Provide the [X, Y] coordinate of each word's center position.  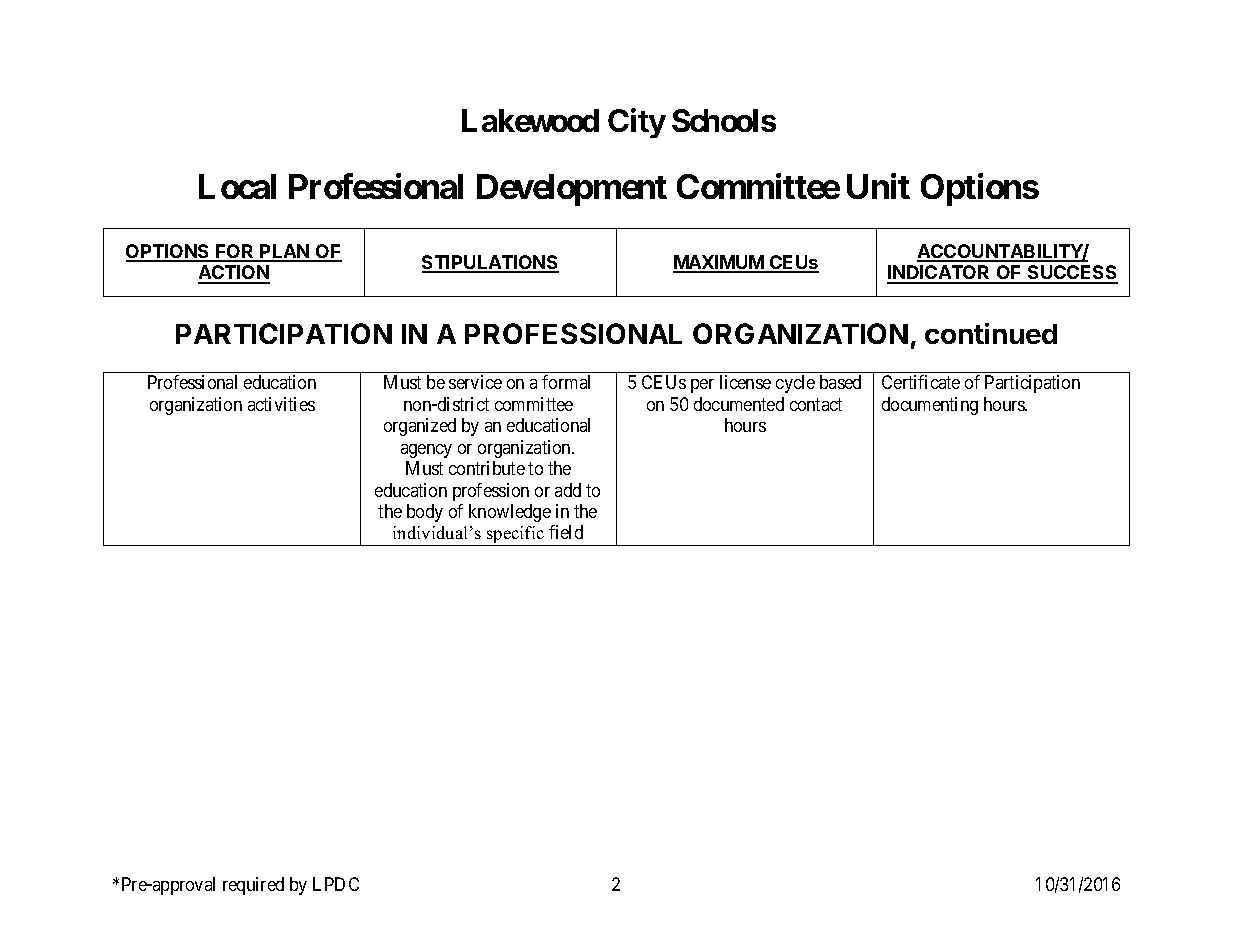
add [568, 490]
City [637, 123]
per [702, 386]
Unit [878, 186]
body [425, 513]
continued [991, 333]
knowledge [510, 513]
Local [237, 186]
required [253, 886]
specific [516, 536]
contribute [487, 468]
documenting [930, 406]
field [566, 532]
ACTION [234, 274]
